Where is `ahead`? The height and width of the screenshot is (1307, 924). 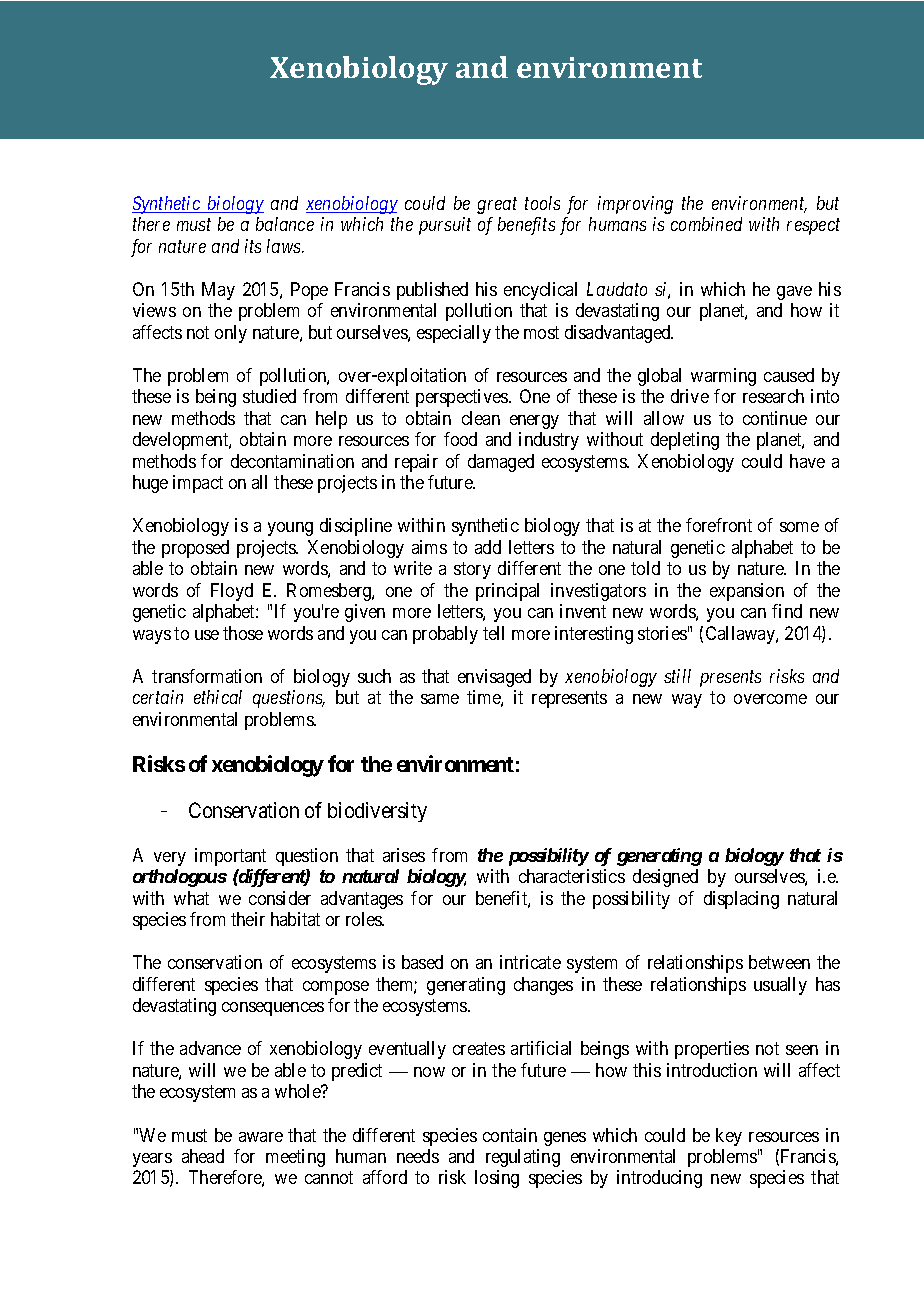
ahead is located at coordinates (203, 1156).
